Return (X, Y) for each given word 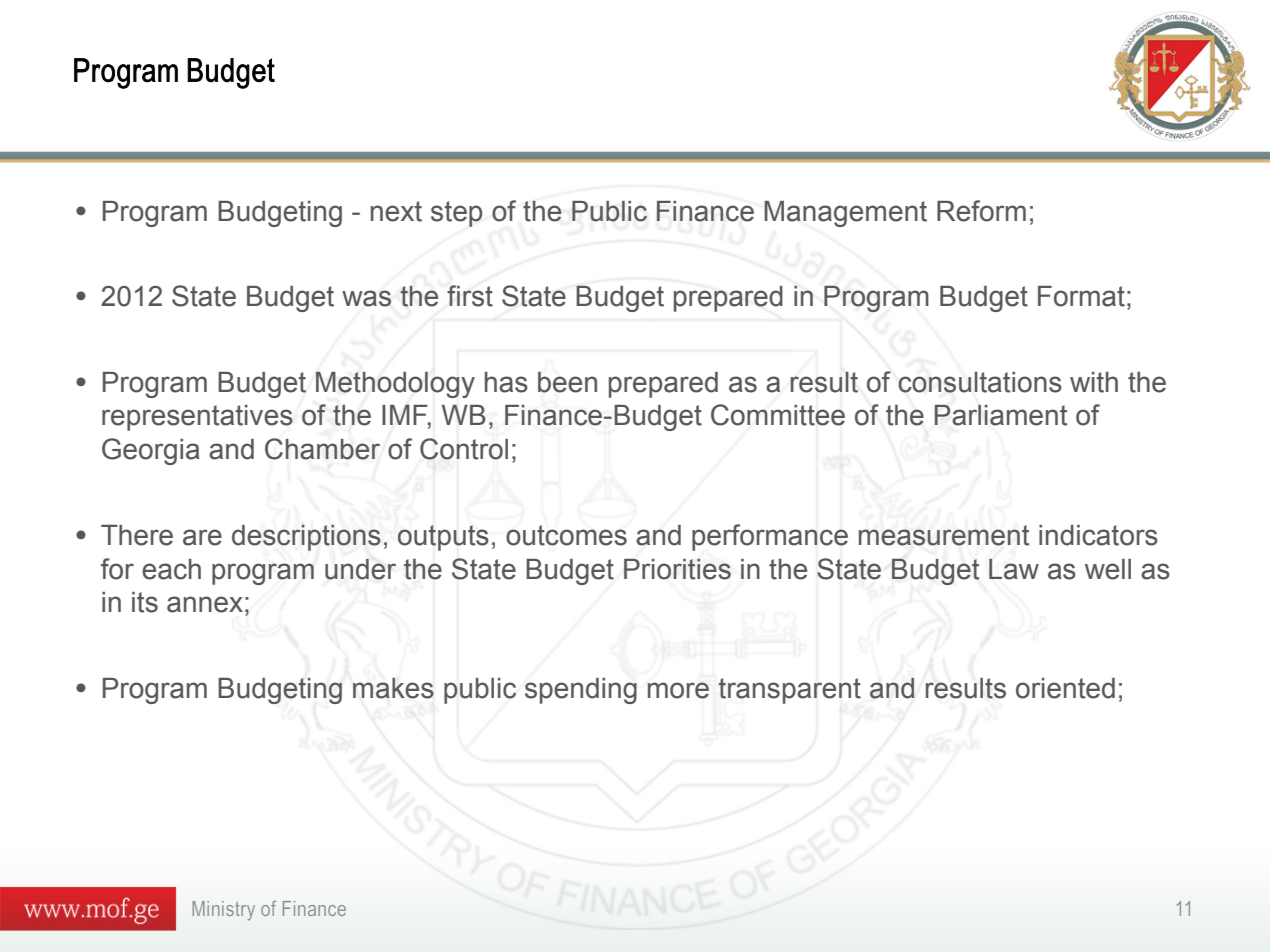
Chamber (322, 449)
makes (393, 688)
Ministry (223, 911)
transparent (789, 691)
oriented (1065, 688)
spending (581, 691)
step (456, 214)
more (678, 690)
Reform (981, 211)
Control (464, 449)
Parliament (1000, 415)
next (396, 211)
